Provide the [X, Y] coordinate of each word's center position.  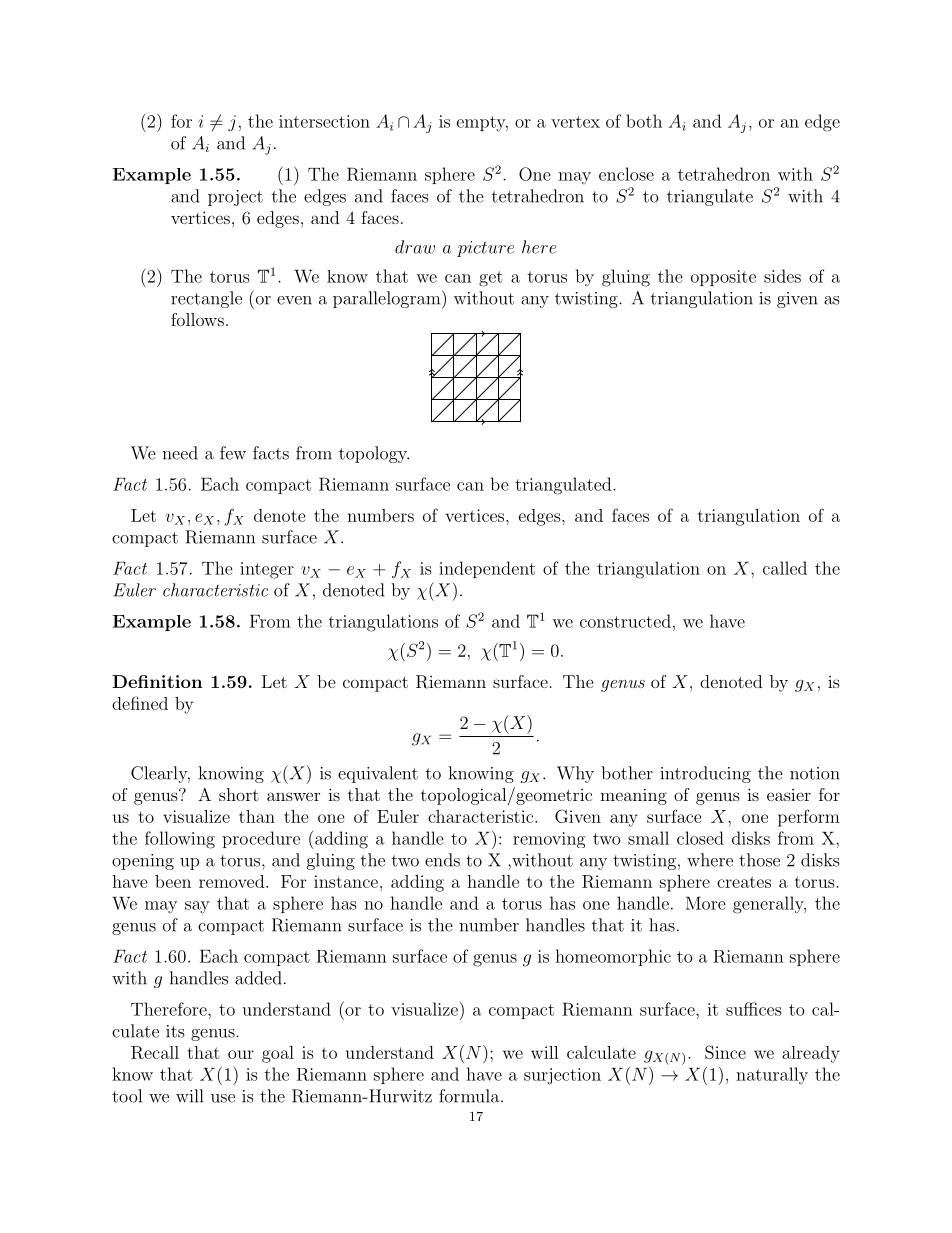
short [239, 794]
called [785, 568]
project [235, 198]
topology [374, 454]
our [241, 1054]
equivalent [378, 774]
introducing [705, 774]
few [233, 453]
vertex [575, 122]
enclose [626, 174]
